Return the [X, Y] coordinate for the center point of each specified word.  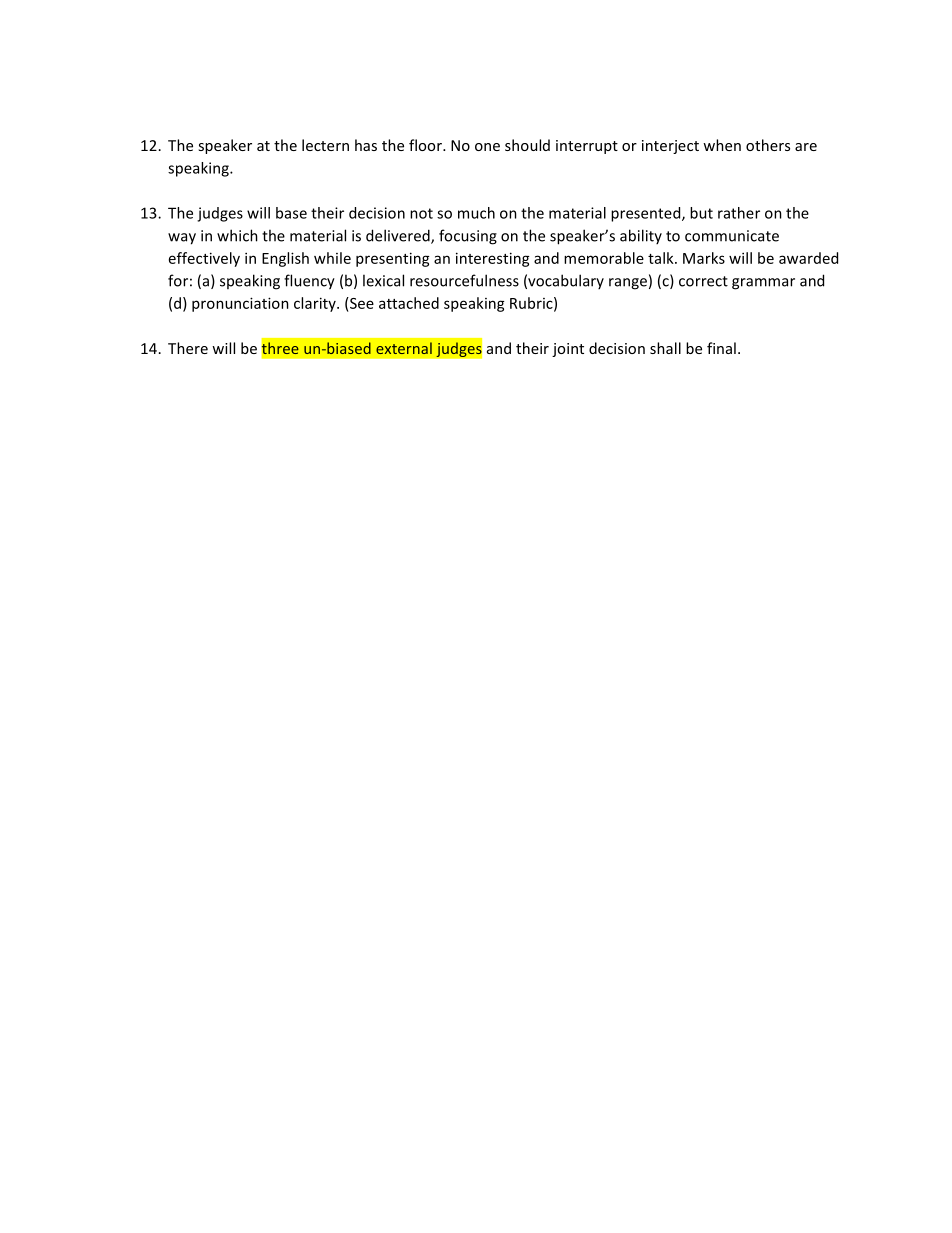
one [487, 147]
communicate [732, 236]
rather [739, 213]
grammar [763, 284]
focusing [468, 237]
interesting [493, 259]
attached [409, 303]
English [285, 259]
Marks [704, 258]
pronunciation [240, 304]
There [188, 348]
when [722, 145]
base [291, 213]
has [366, 145]
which [237, 235]
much [476, 213]
